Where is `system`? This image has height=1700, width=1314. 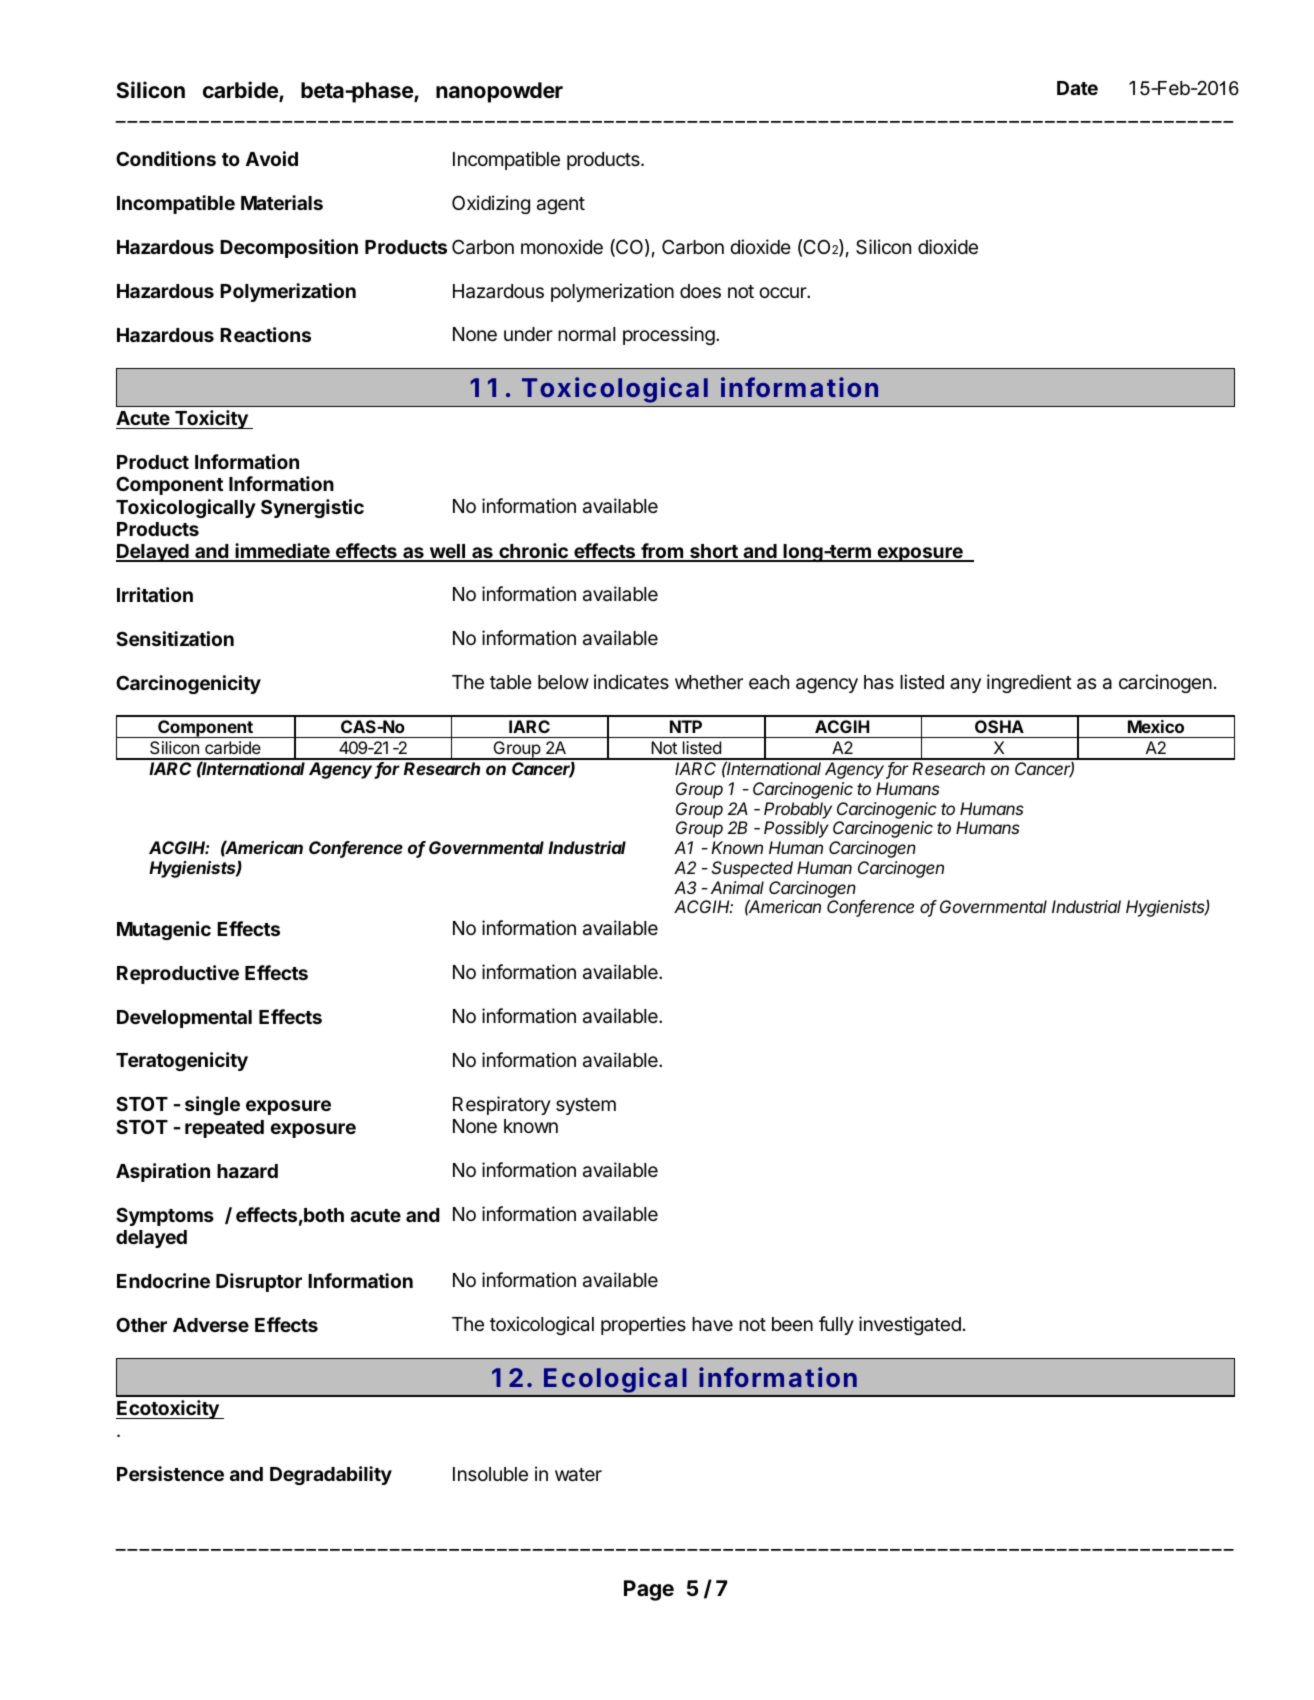 system is located at coordinates (586, 1106).
